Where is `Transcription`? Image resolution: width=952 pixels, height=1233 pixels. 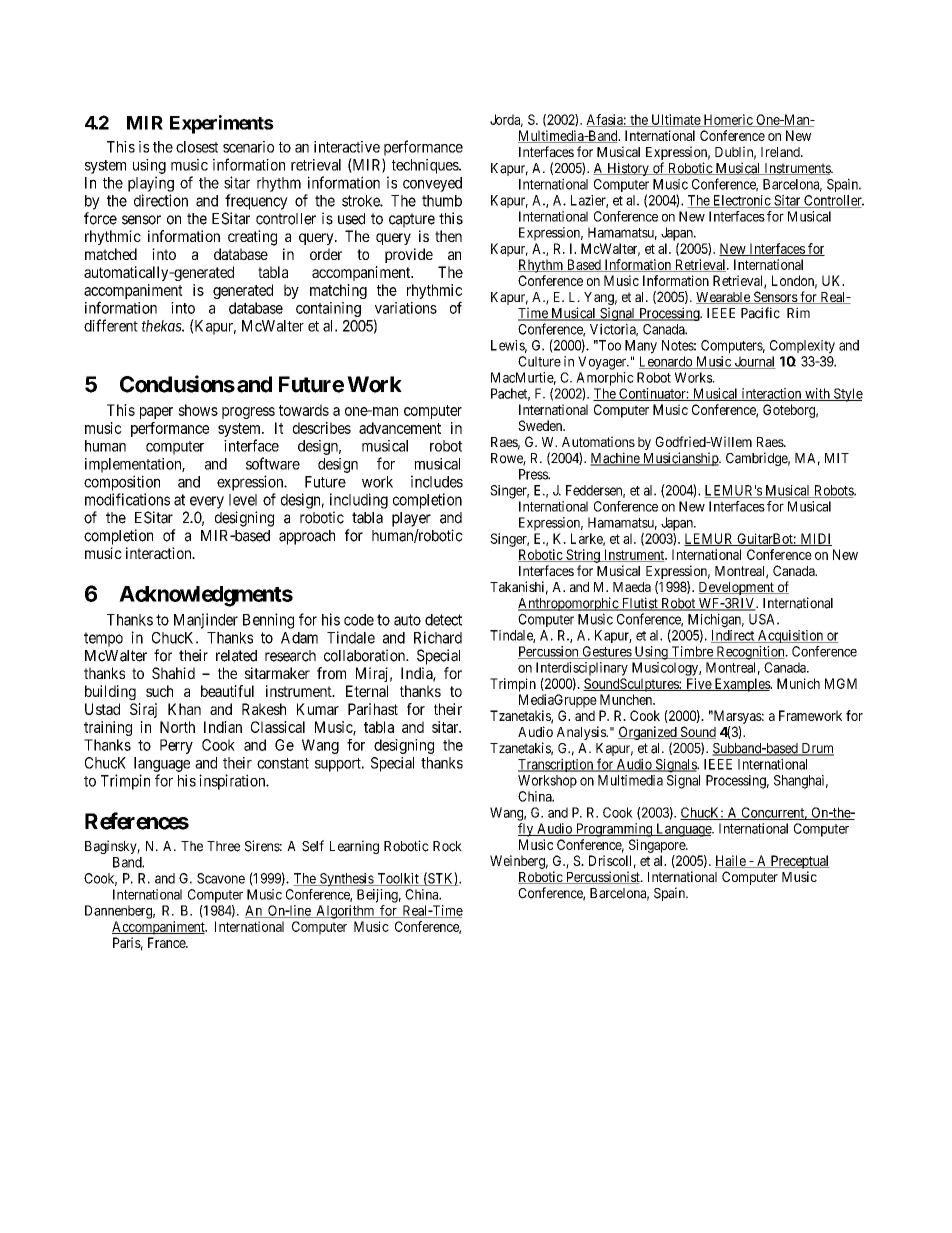
Transcription is located at coordinates (557, 765).
